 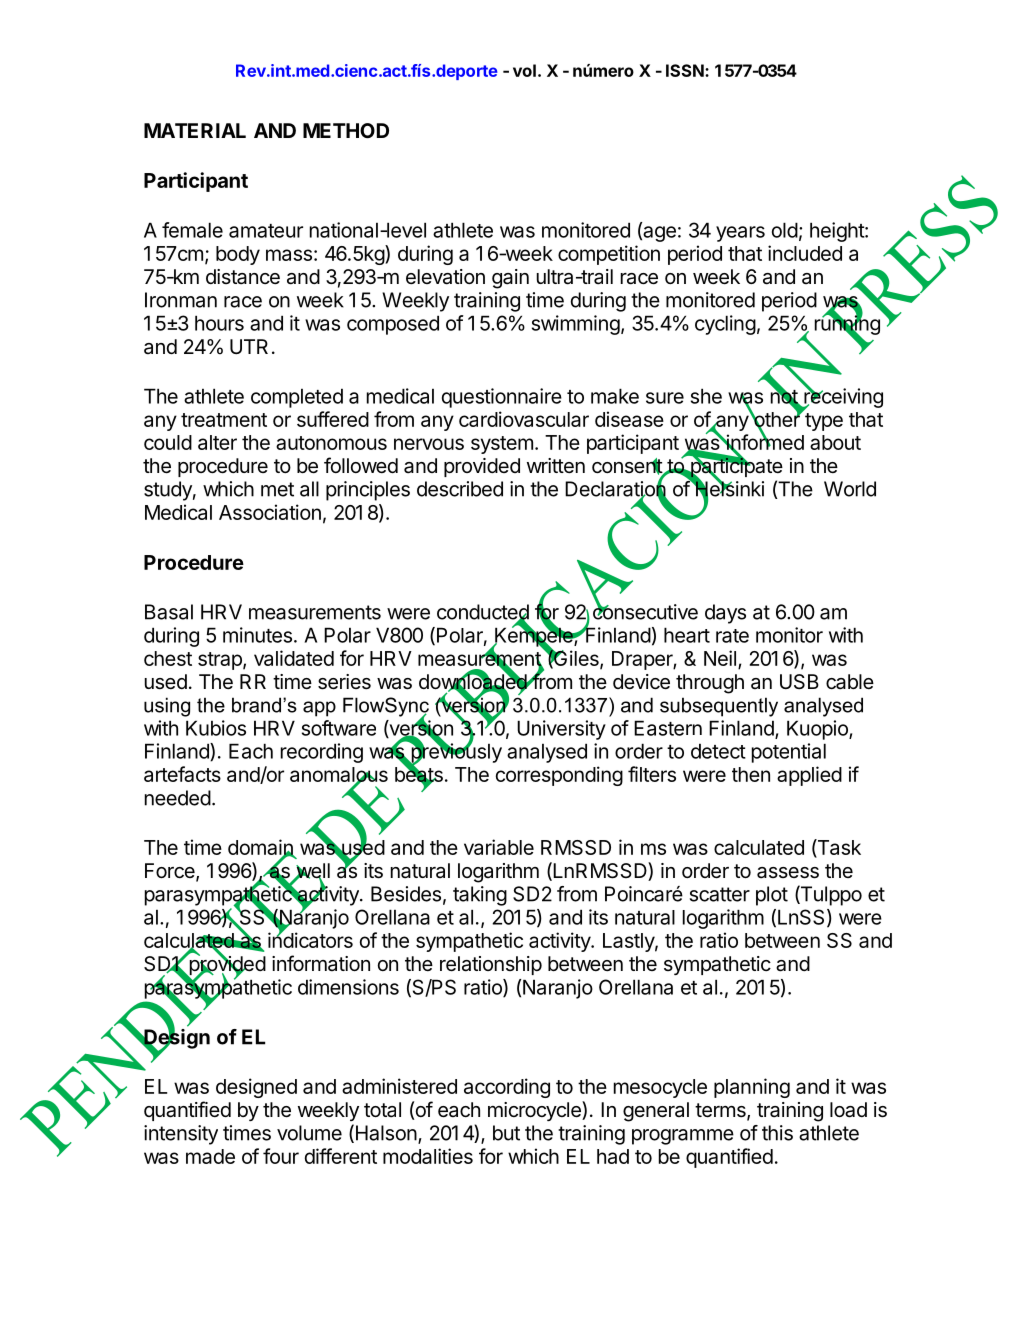 I want to click on MATERIAL, so click(x=195, y=130).
